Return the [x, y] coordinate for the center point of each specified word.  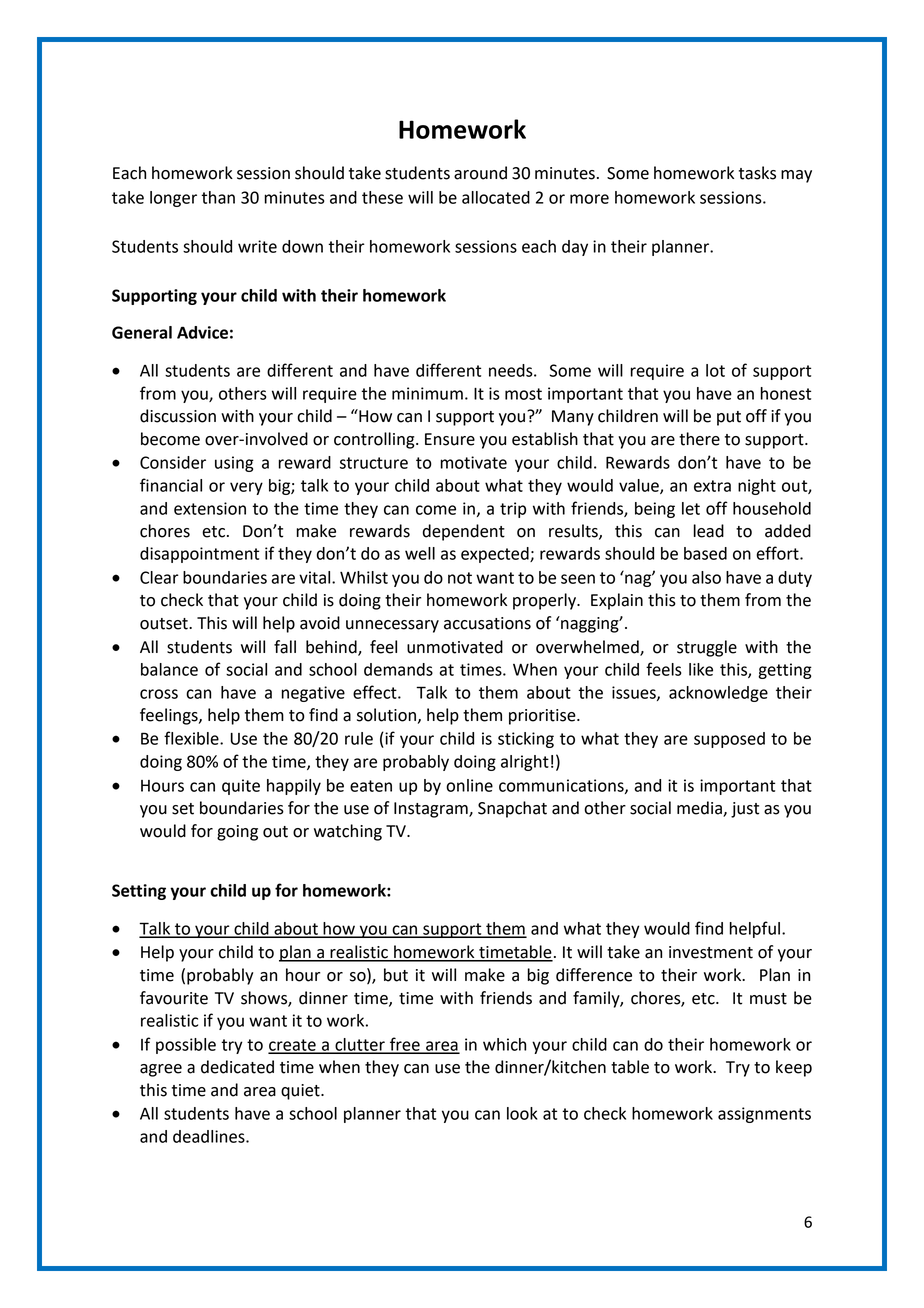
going [237, 833]
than [218, 197]
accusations [487, 623]
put [729, 418]
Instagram [432, 810]
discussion [178, 416]
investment [711, 952]
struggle [707, 648]
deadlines [210, 1136]
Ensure [450, 439]
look [522, 1113]
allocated [496, 197]
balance [169, 669]
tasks [757, 173]
